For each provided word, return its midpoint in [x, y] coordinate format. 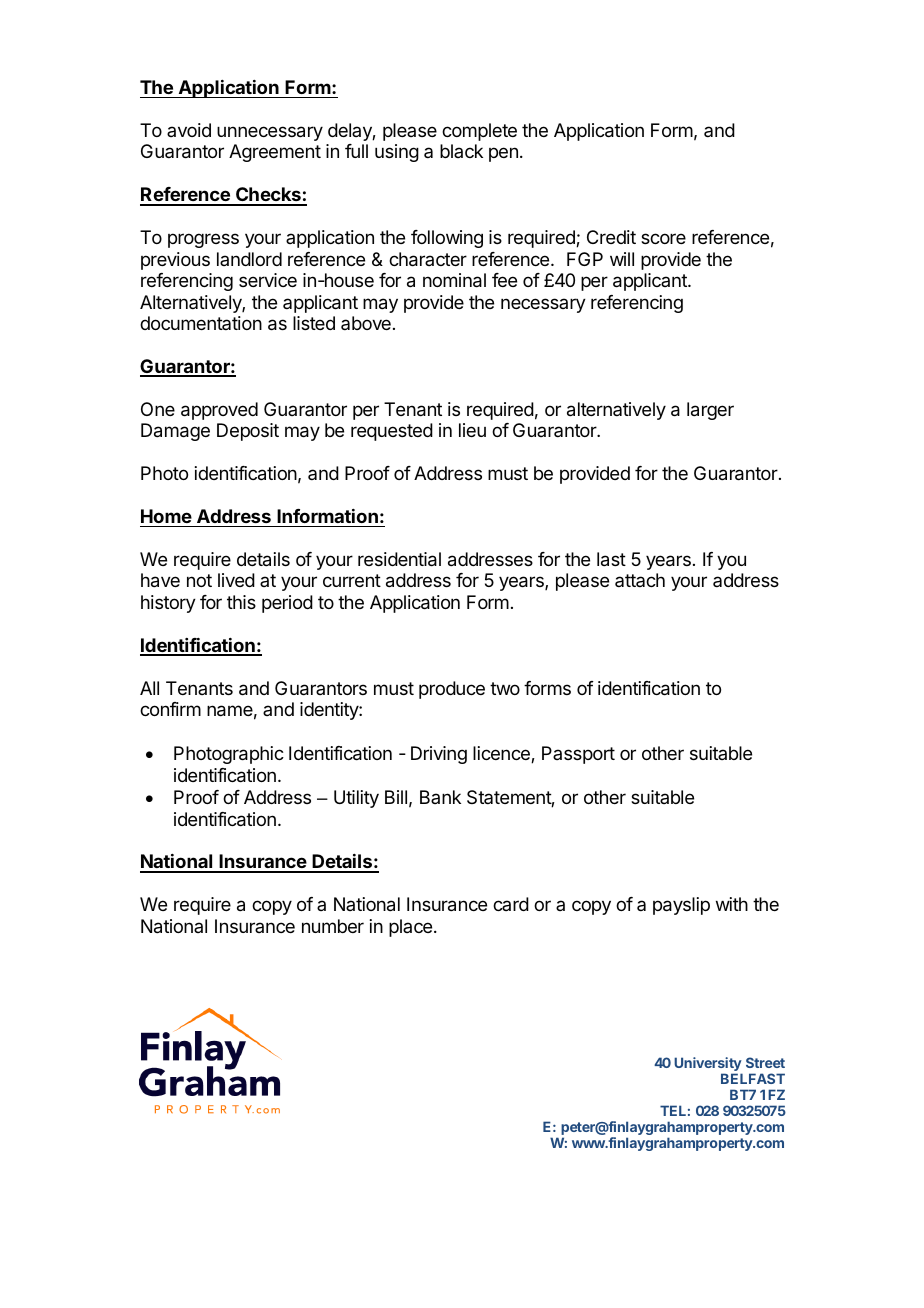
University [708, 1065]
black [461, 151]
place [410, 928]
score [663, 238]
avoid [189, 130]
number [333, 926]
